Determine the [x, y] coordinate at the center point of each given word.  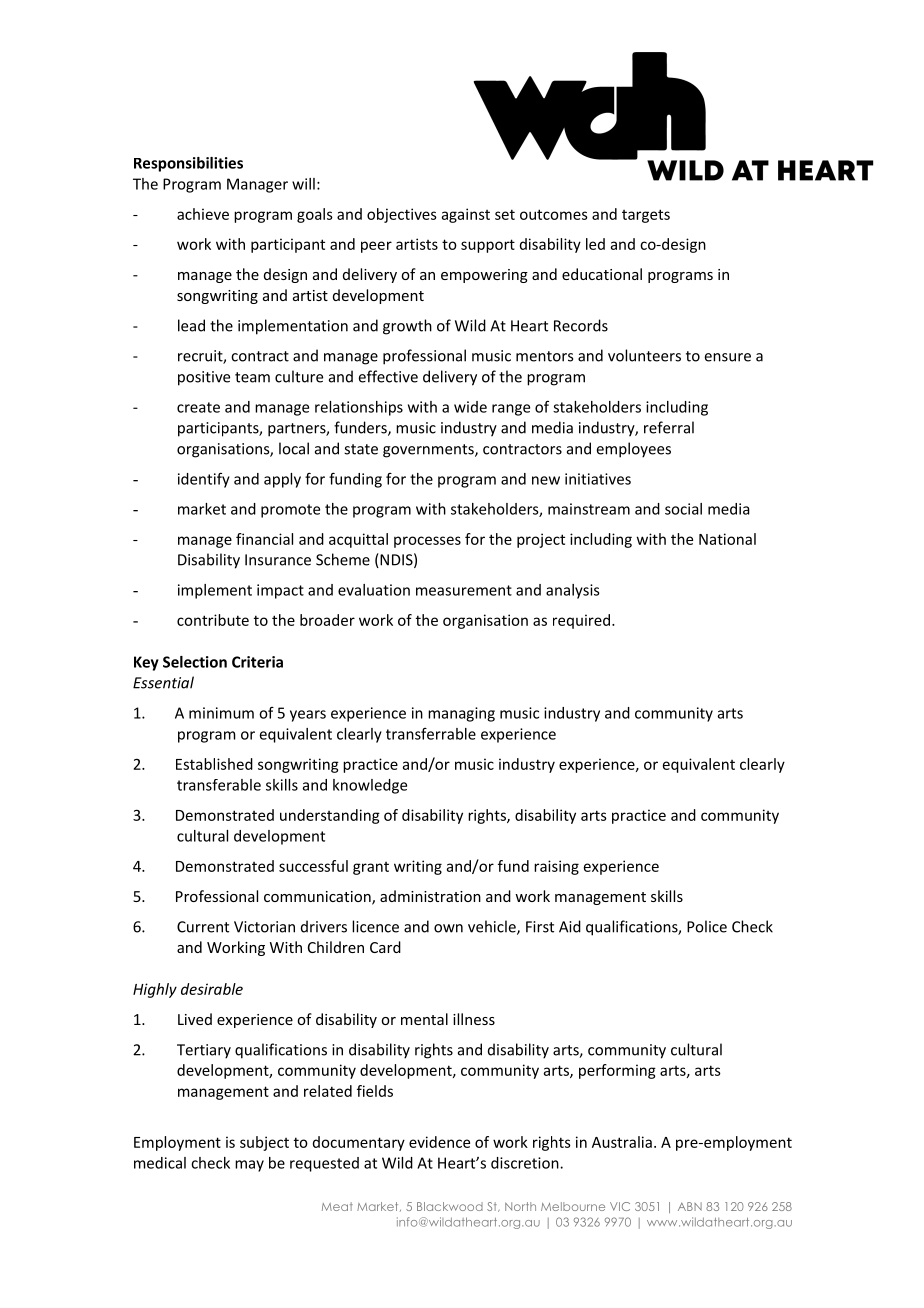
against [466, 215]
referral [669, 427]
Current [203, 927]
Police [707, 926]
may [249, 1166]
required [581, 621]
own [448, 928]
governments [429, 451]
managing [461, 714]
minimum [221, 713]
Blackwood [450, 1206]
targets [646, 216]
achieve [203, 214]
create [198, 407]
